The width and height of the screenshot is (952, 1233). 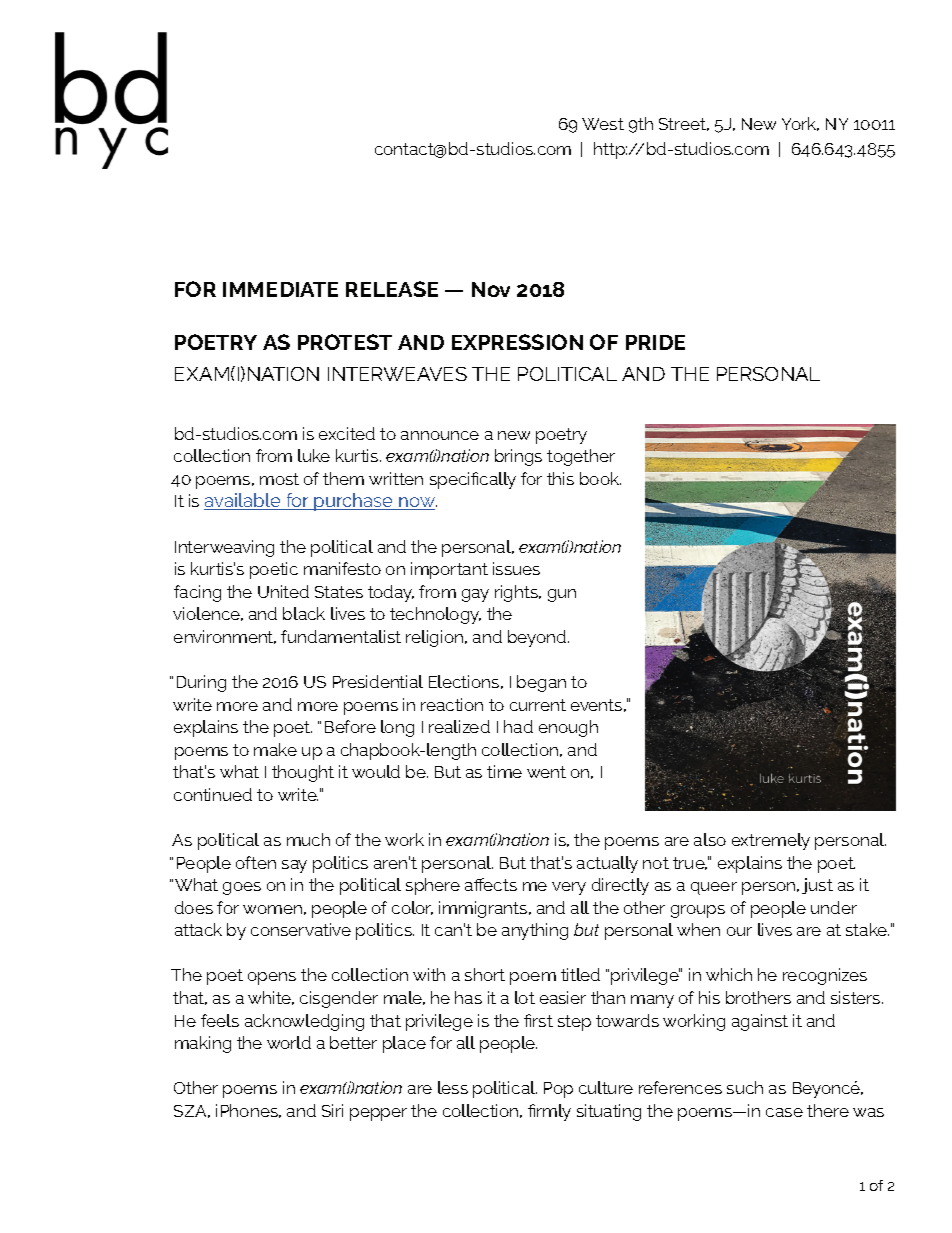 I want to click on York, so click(x=800, y=124).
